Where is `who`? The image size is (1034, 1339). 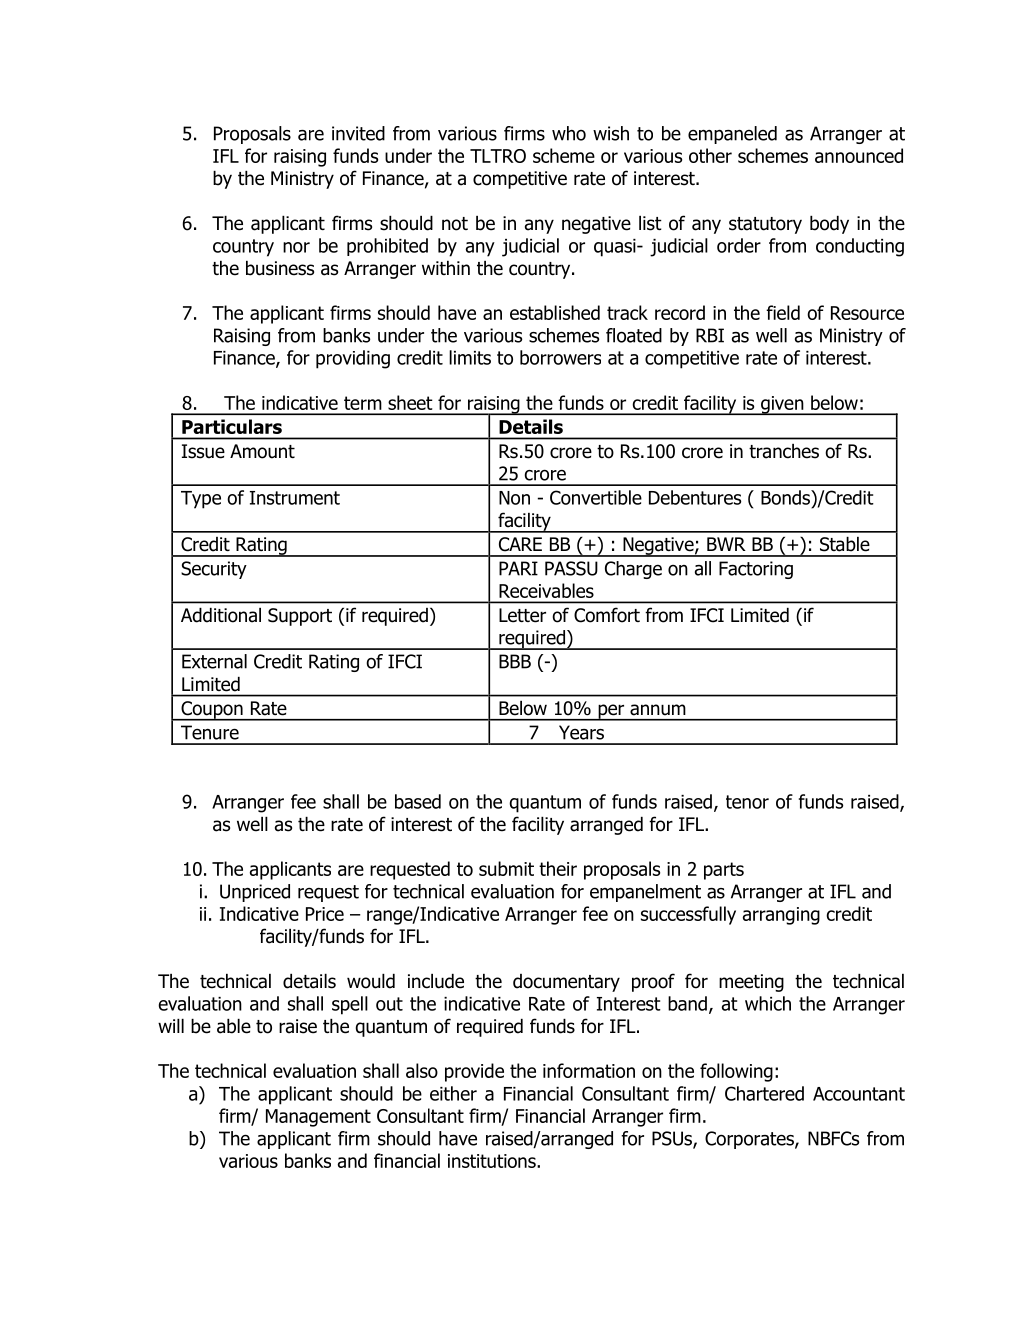
who is located at coordinates (569, 133).
